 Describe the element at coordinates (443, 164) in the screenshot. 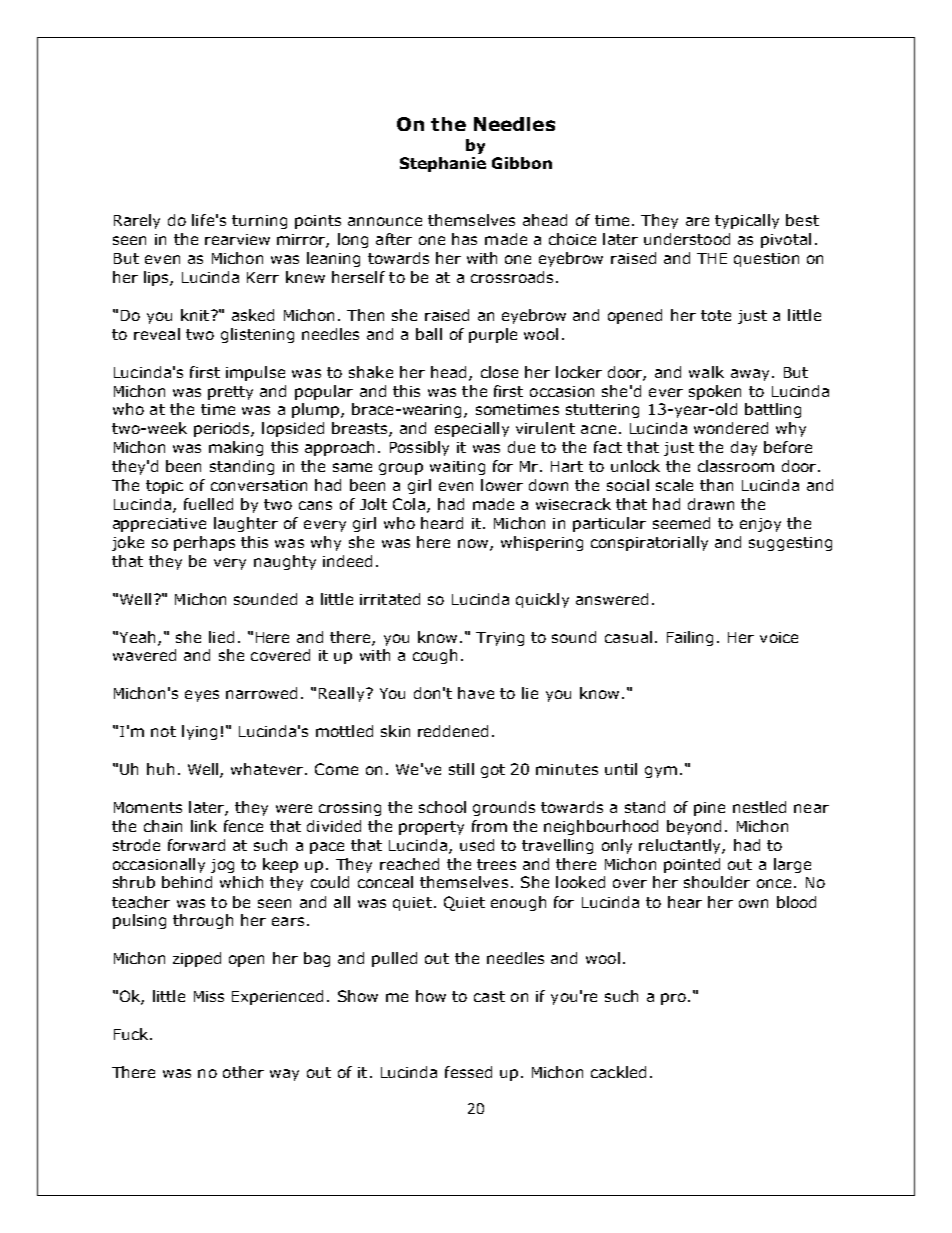

I see `Stephanie` at that location.
